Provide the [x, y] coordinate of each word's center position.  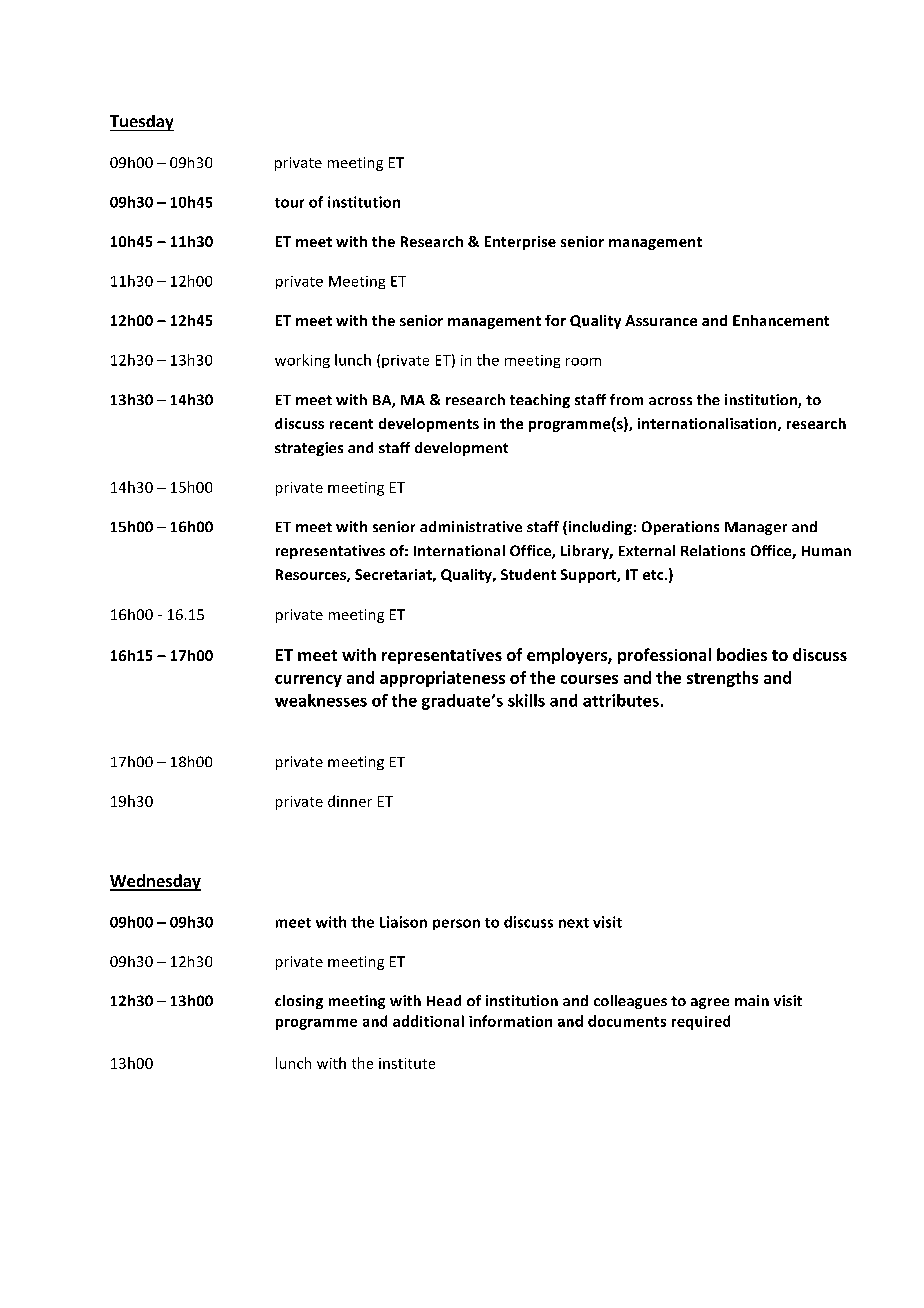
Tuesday [142, 123]
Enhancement [781, 320]
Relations [713, 550]
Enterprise [520, 243]
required [701, 1022]
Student [528, 574]
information [510, 1021]
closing [299, 1002]
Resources [312, 575]
